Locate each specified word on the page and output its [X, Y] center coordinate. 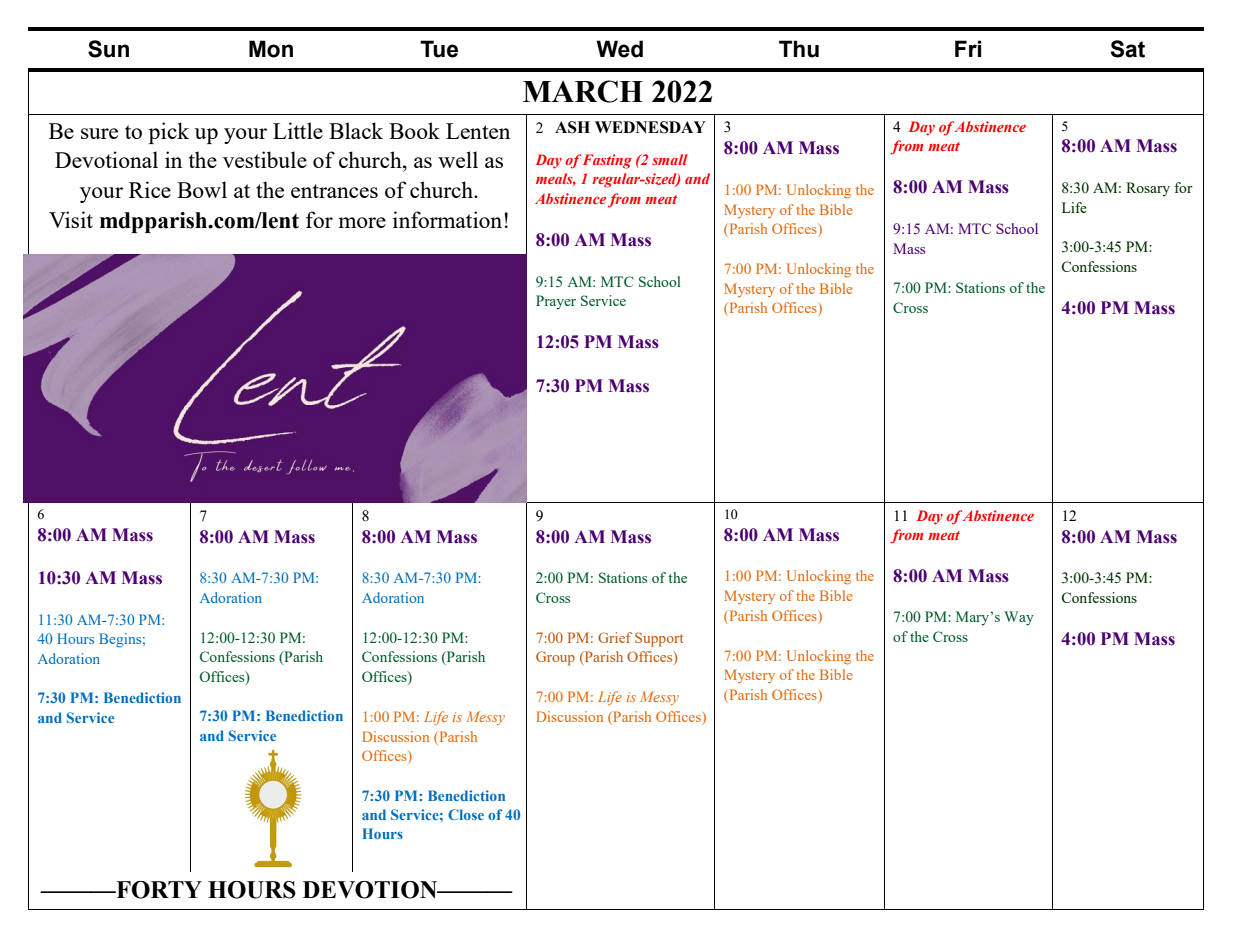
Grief [615, 637]
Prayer [556, 302]
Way [1019, 618]
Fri [968, 48]
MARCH [583, 91]
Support [659, 639]
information [447, 219]
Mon [271, 49]
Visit [71, 219]
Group [555, 658]
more [362, 222]
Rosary [1148, 189]
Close [466, 814]
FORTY [158, 890]
